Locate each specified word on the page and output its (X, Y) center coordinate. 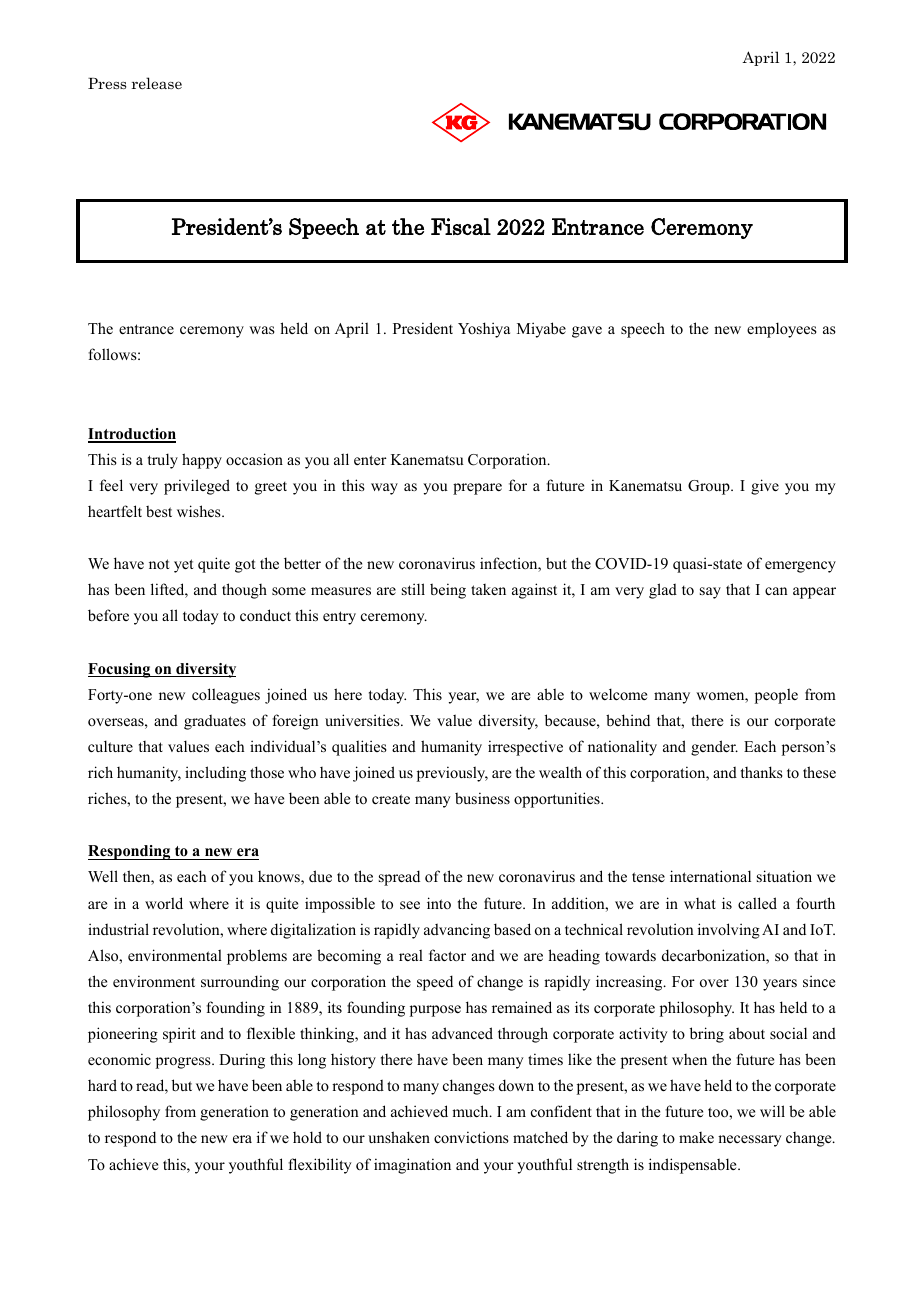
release (157, 83)
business (482, 798)
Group (710, 487)
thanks (762, 772)
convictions (471, 1137)
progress (184, 1063)
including (215, 774)
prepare (477, 489)
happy (202, 461)
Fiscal (461, 226)
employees (782, 330)
